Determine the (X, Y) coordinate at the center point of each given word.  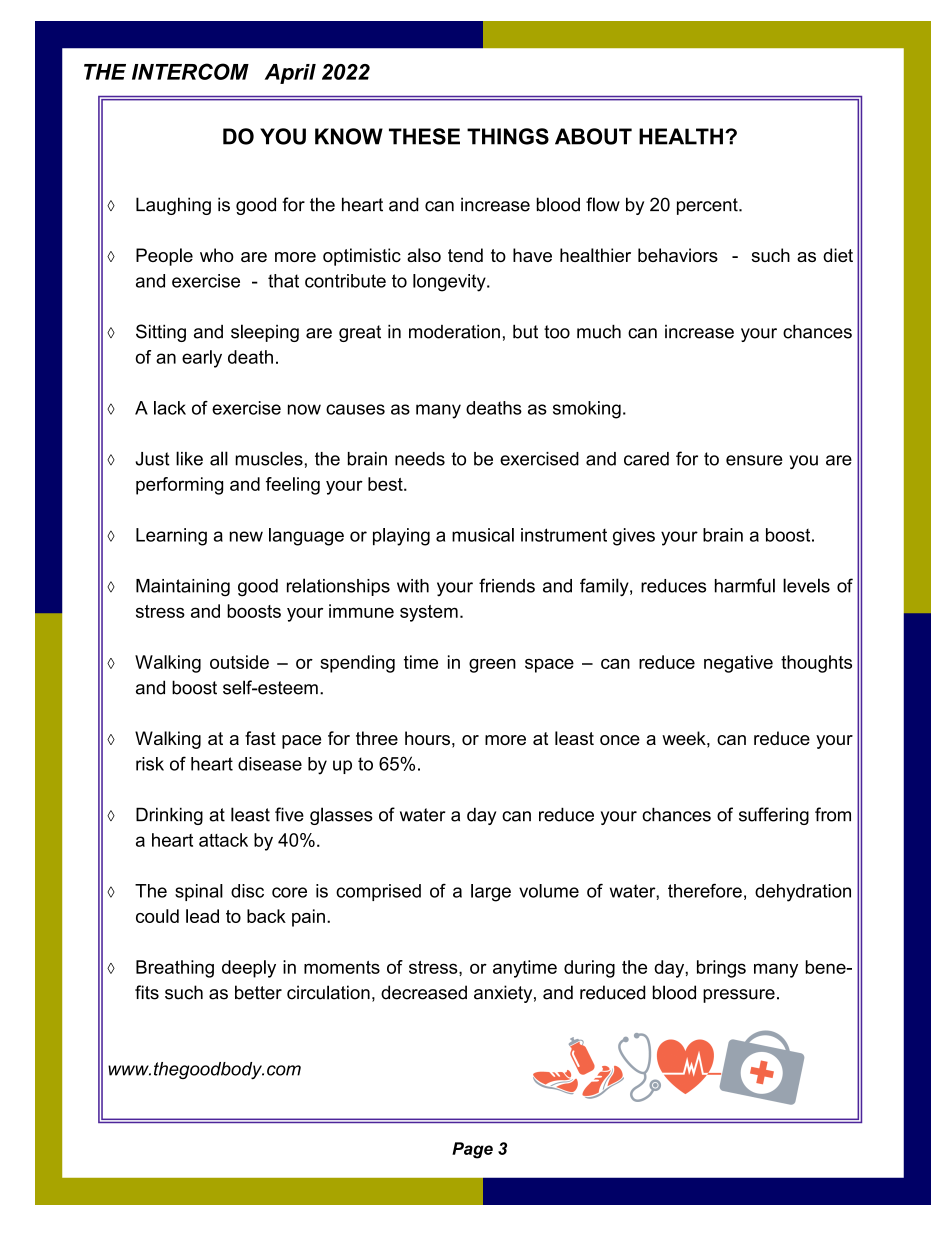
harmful (745, 585)
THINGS (508, 136)
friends (507, 585)
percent (708, 206)
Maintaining (183, 588)
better (258, 992)
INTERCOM (190, 71)
